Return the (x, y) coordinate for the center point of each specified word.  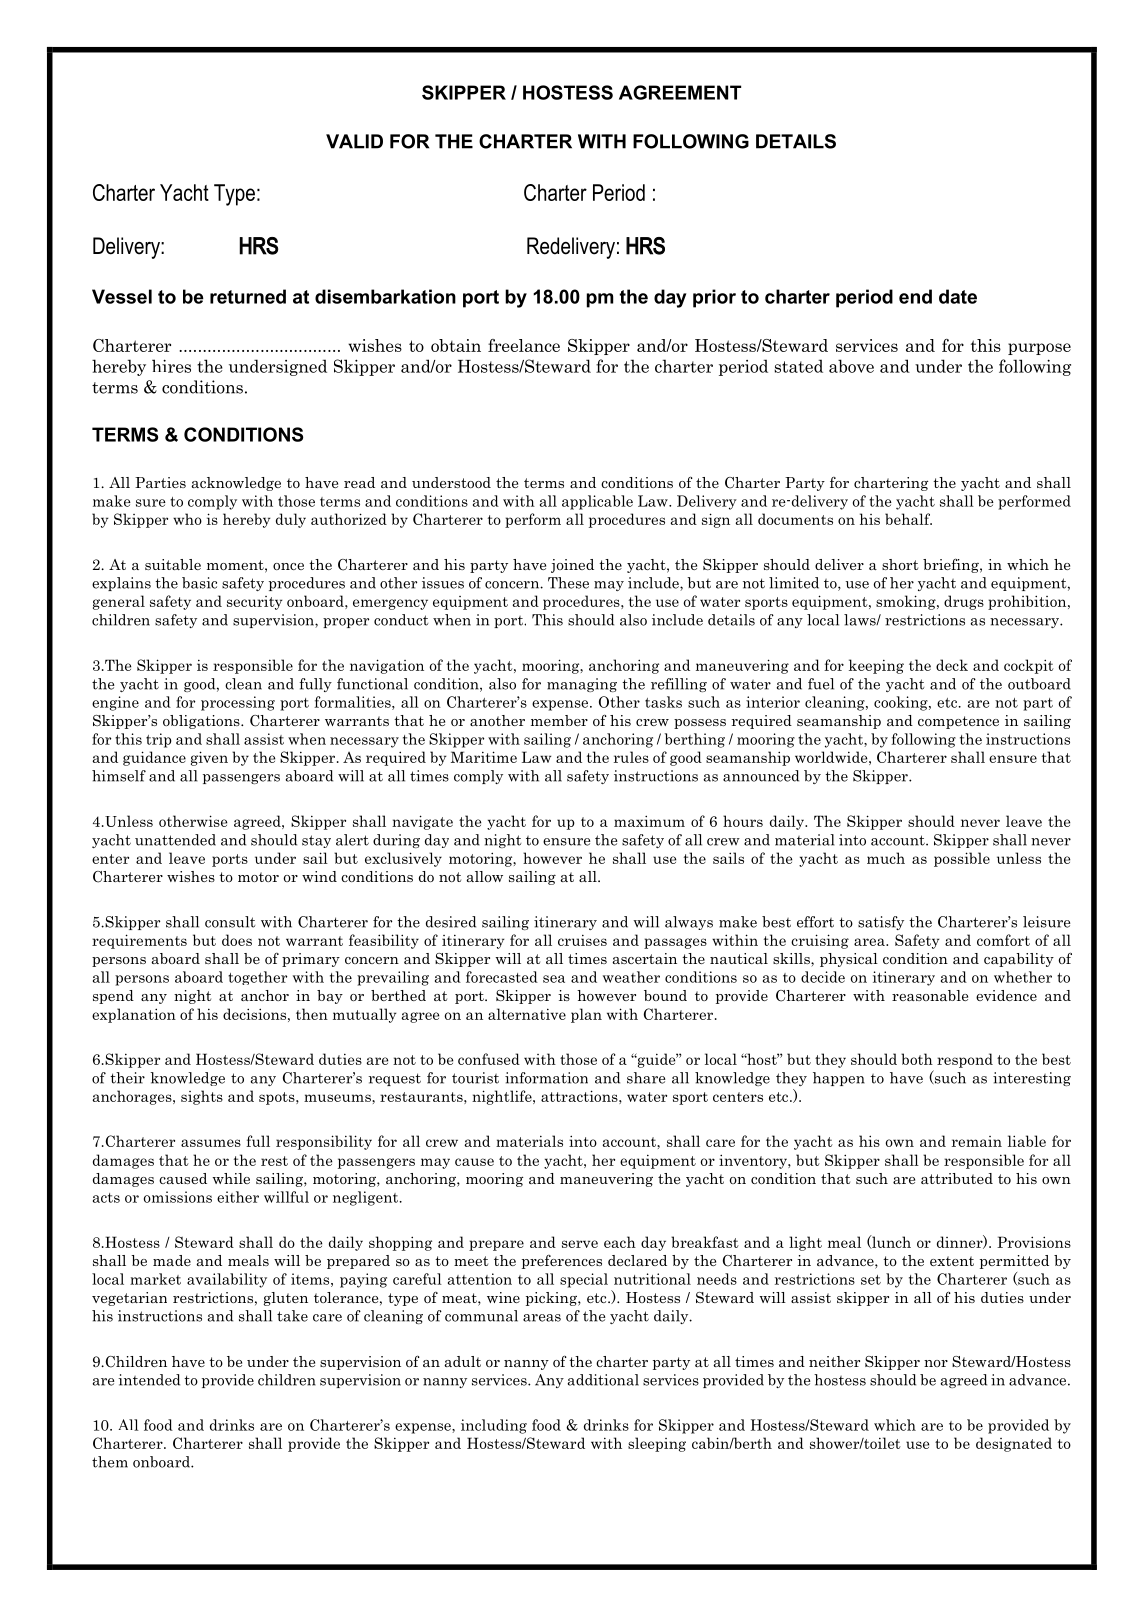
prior (714, 298)
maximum (649, 821)
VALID (354, 141)
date (958, 296)
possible (962, 859)
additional (603, 1380)
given (209, 758)
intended (149, 1380)
